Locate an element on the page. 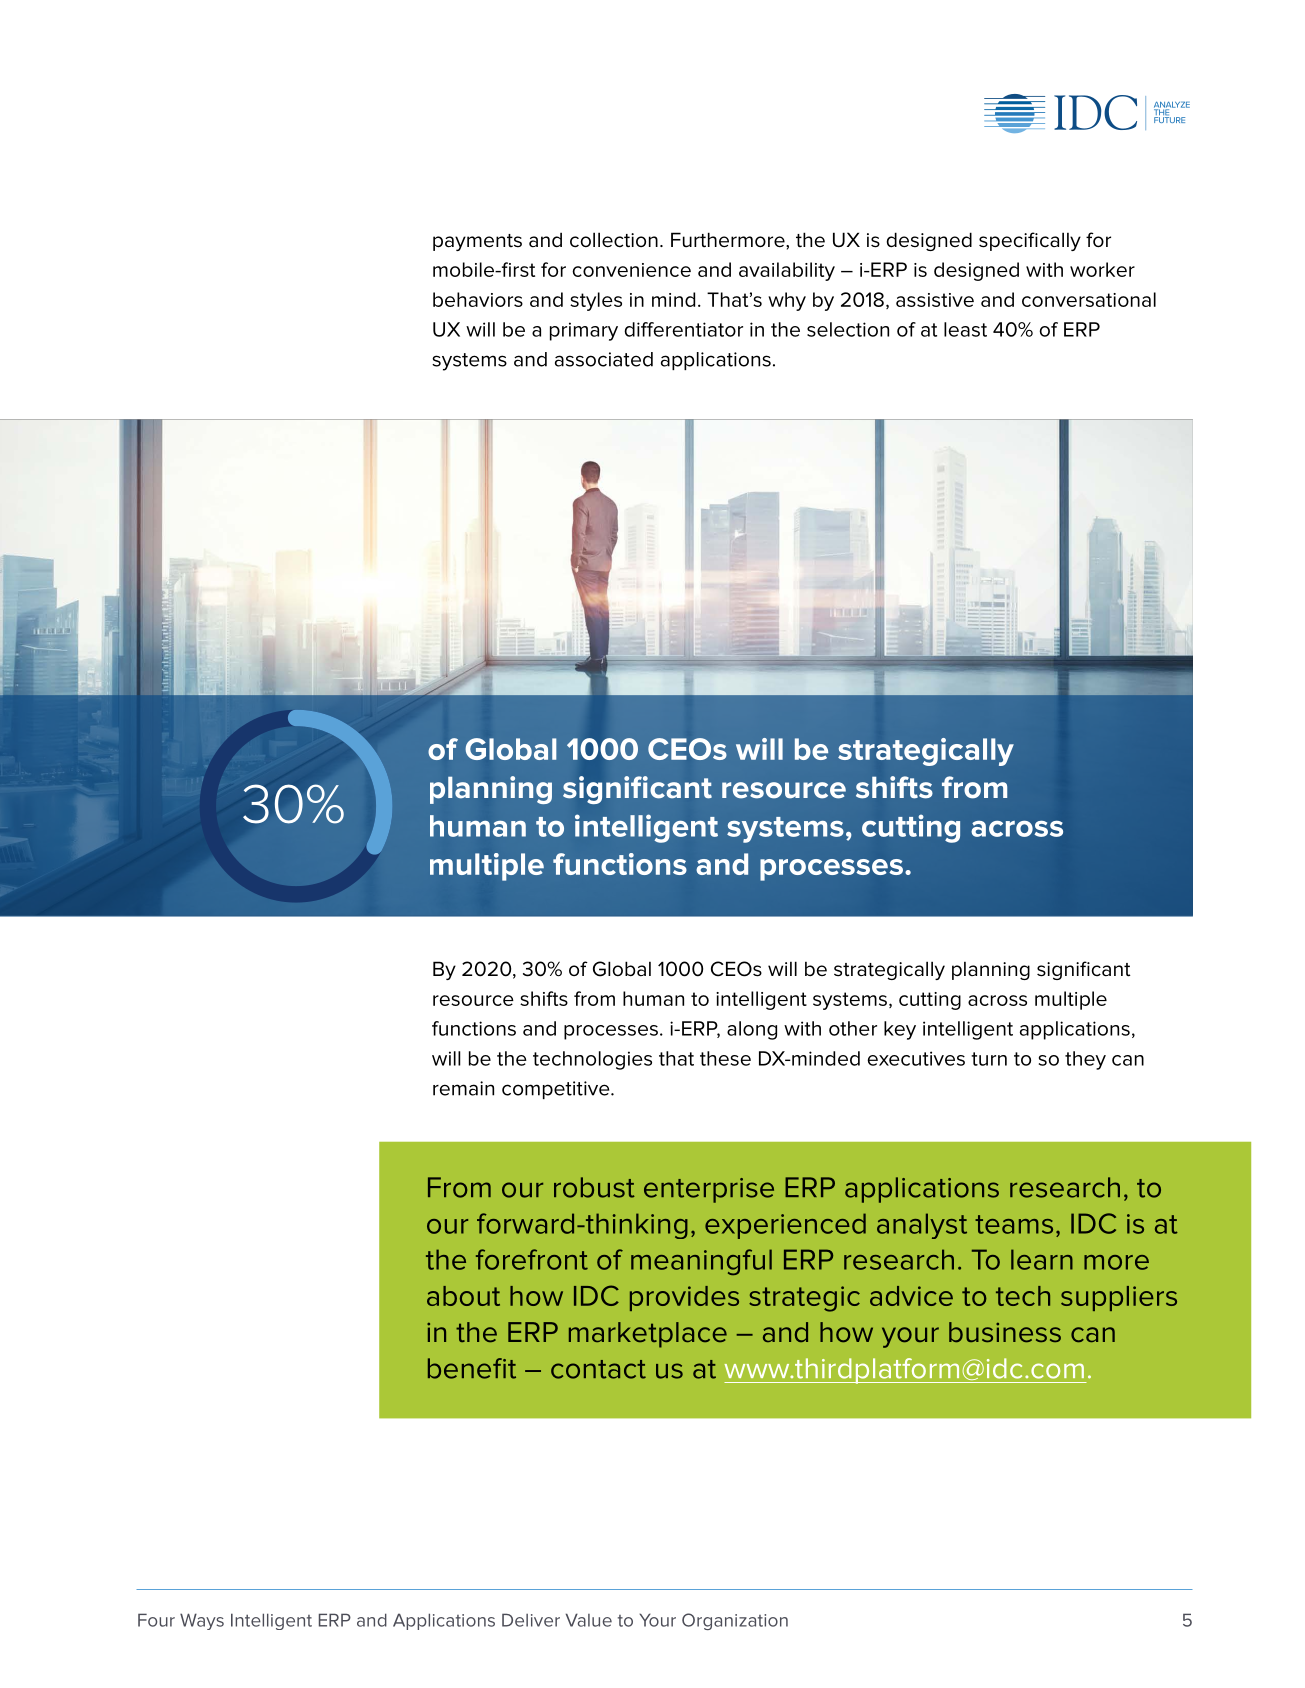 The width and height of the image is (1305, 1688). primary is located at coordinates (584, 331).
